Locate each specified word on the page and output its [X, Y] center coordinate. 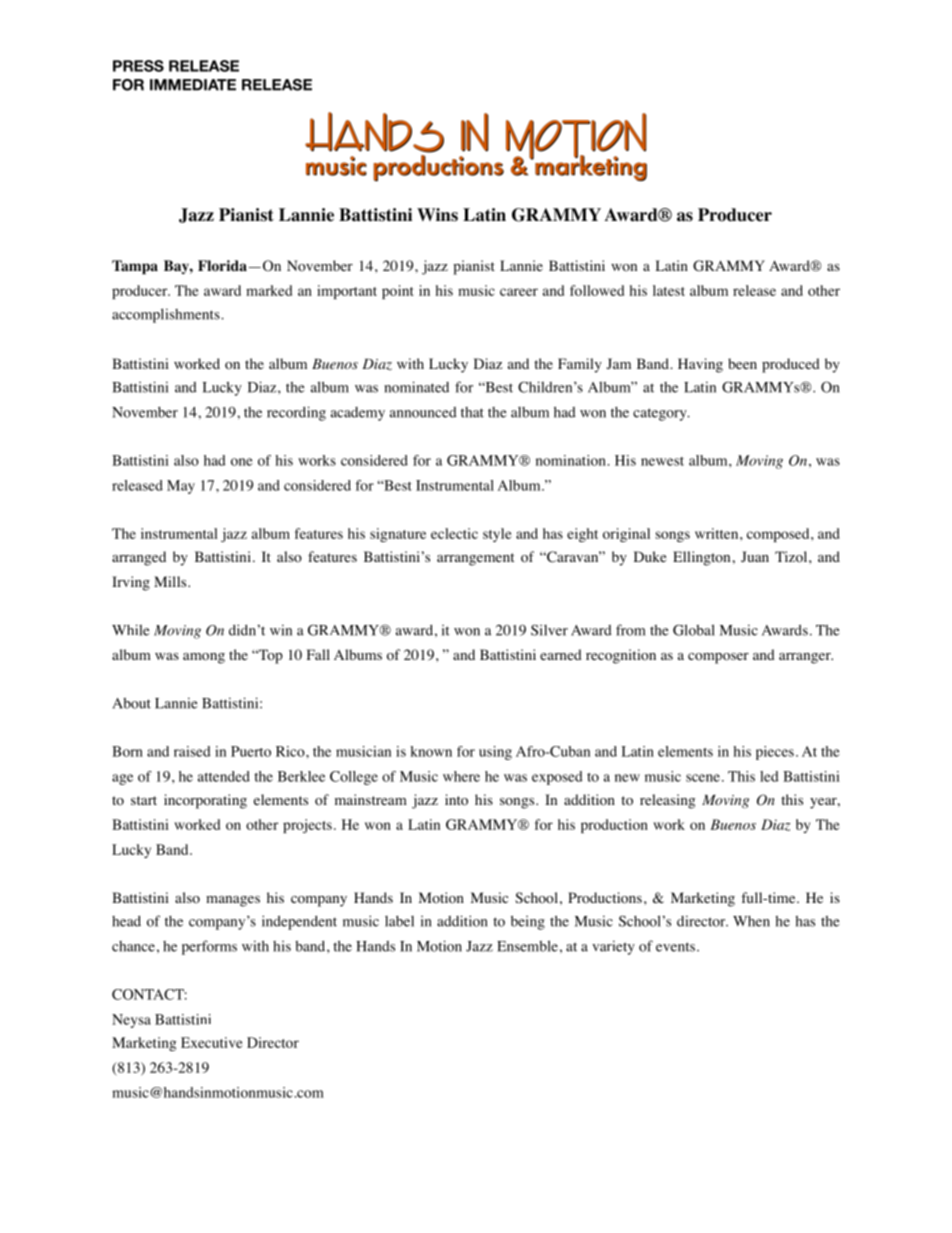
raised [192, 751]
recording [296, 413]
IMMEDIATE [193, 85]
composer [718, 658]
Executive [212, 1042]
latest [669, 290]
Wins [437, 215]
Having [700, 365]
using [495, 753]
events [675, 947]
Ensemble [527, 946]
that [472, 412]
